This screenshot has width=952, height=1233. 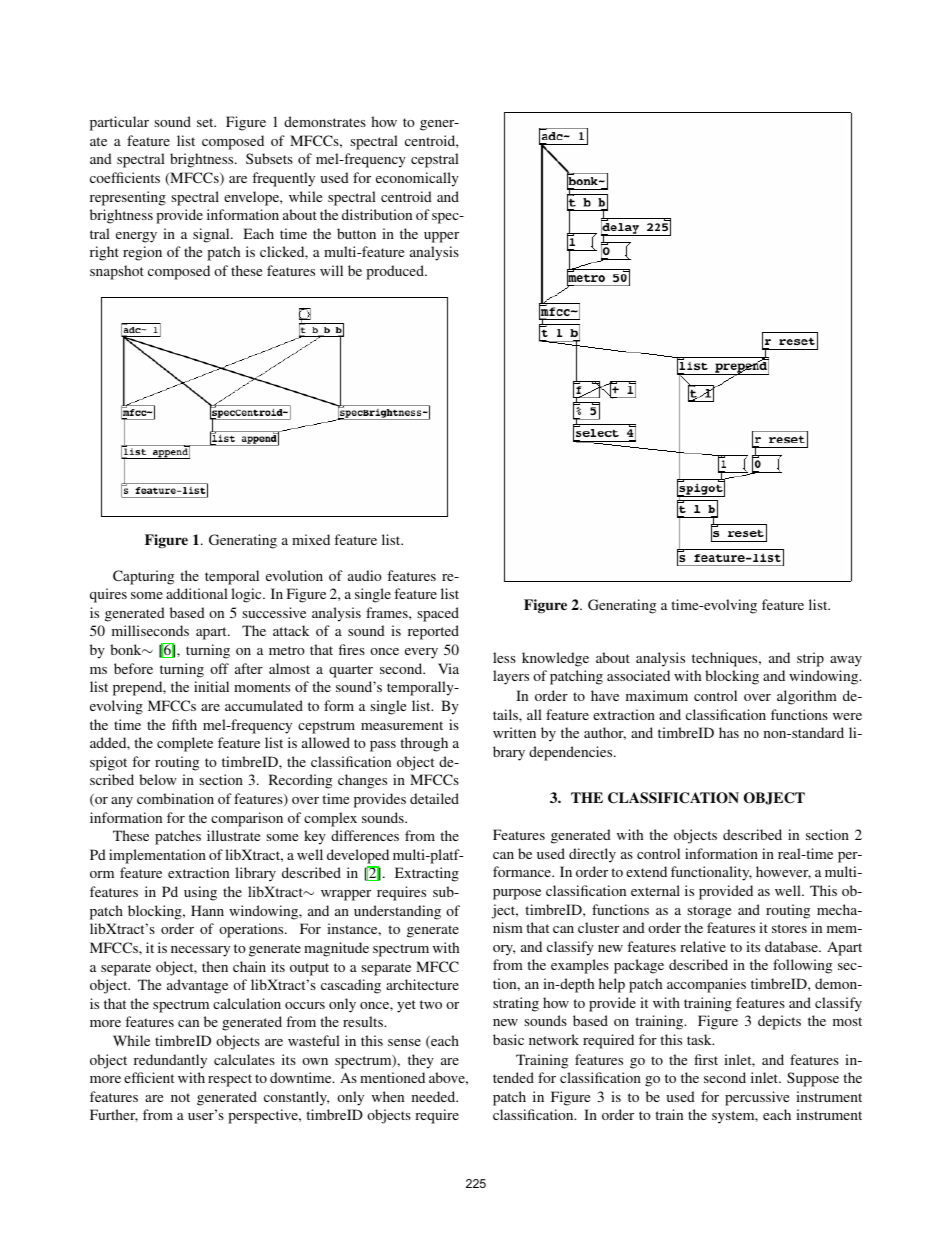 I want to click on not, so click(x=180, y=1097).
